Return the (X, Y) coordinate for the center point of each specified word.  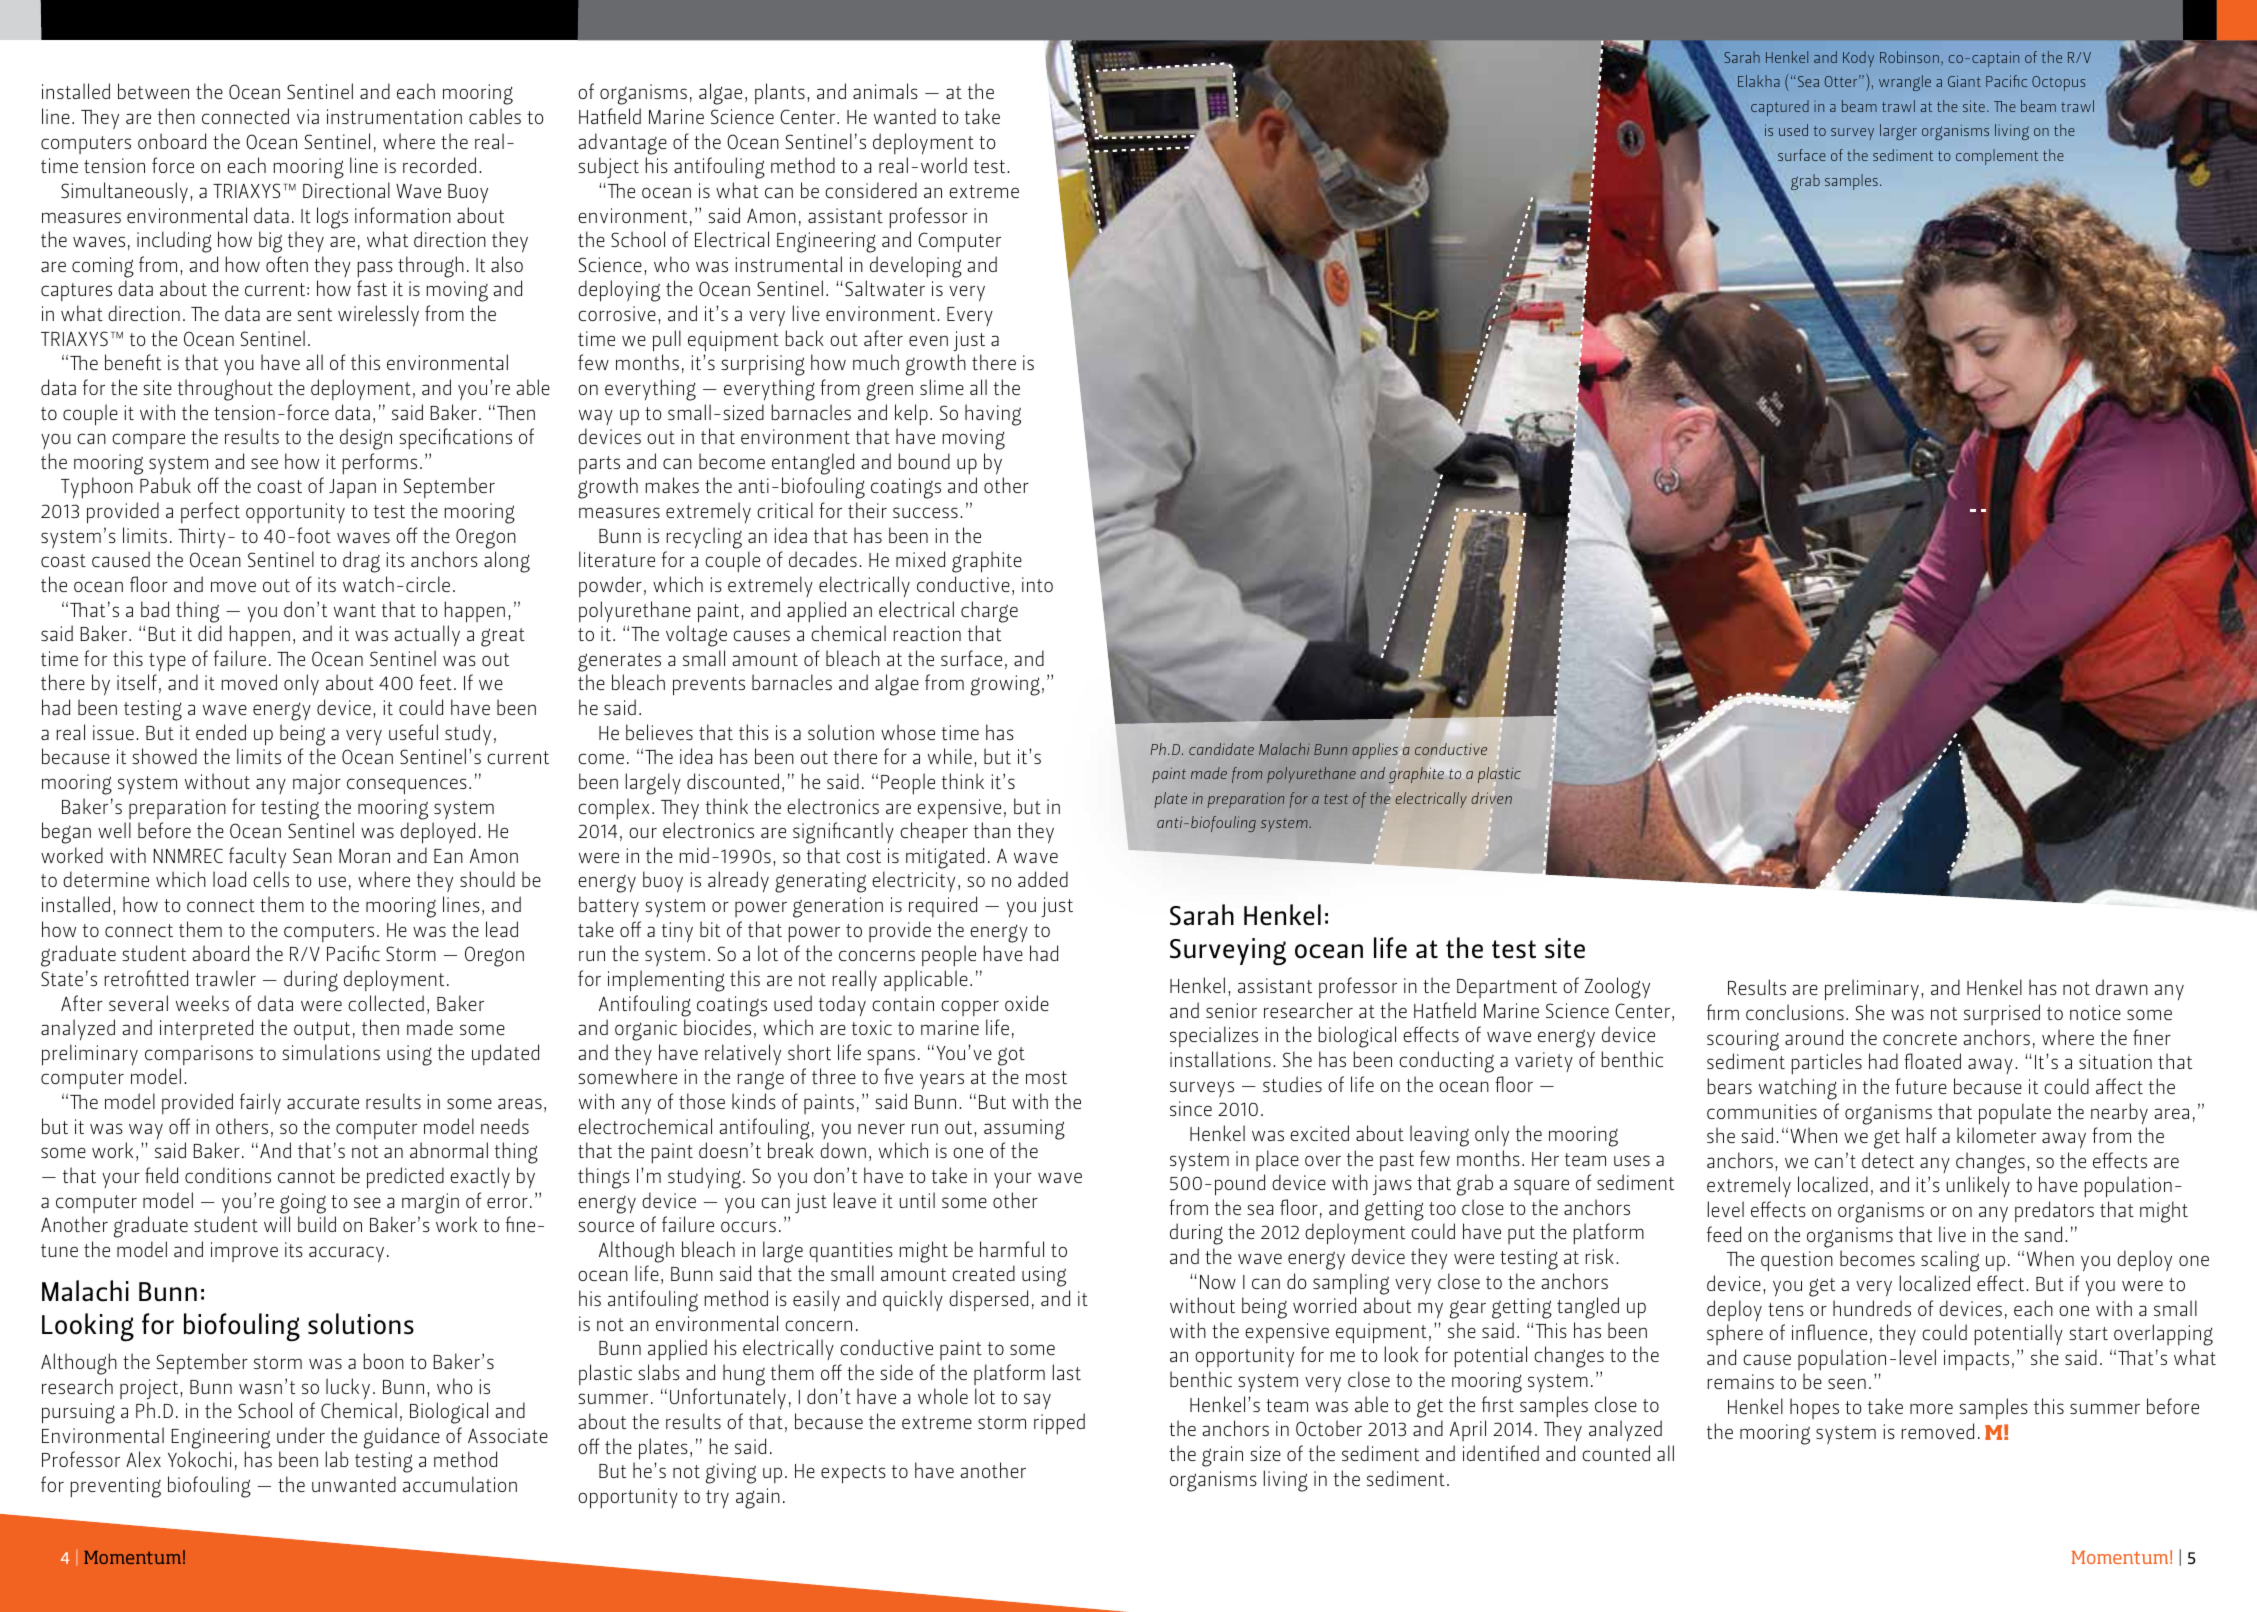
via (308, 116)
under (301, 1435)
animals (885, 91)
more (1931, 1408)
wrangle (1905, 83)
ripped (1059, 1424)
